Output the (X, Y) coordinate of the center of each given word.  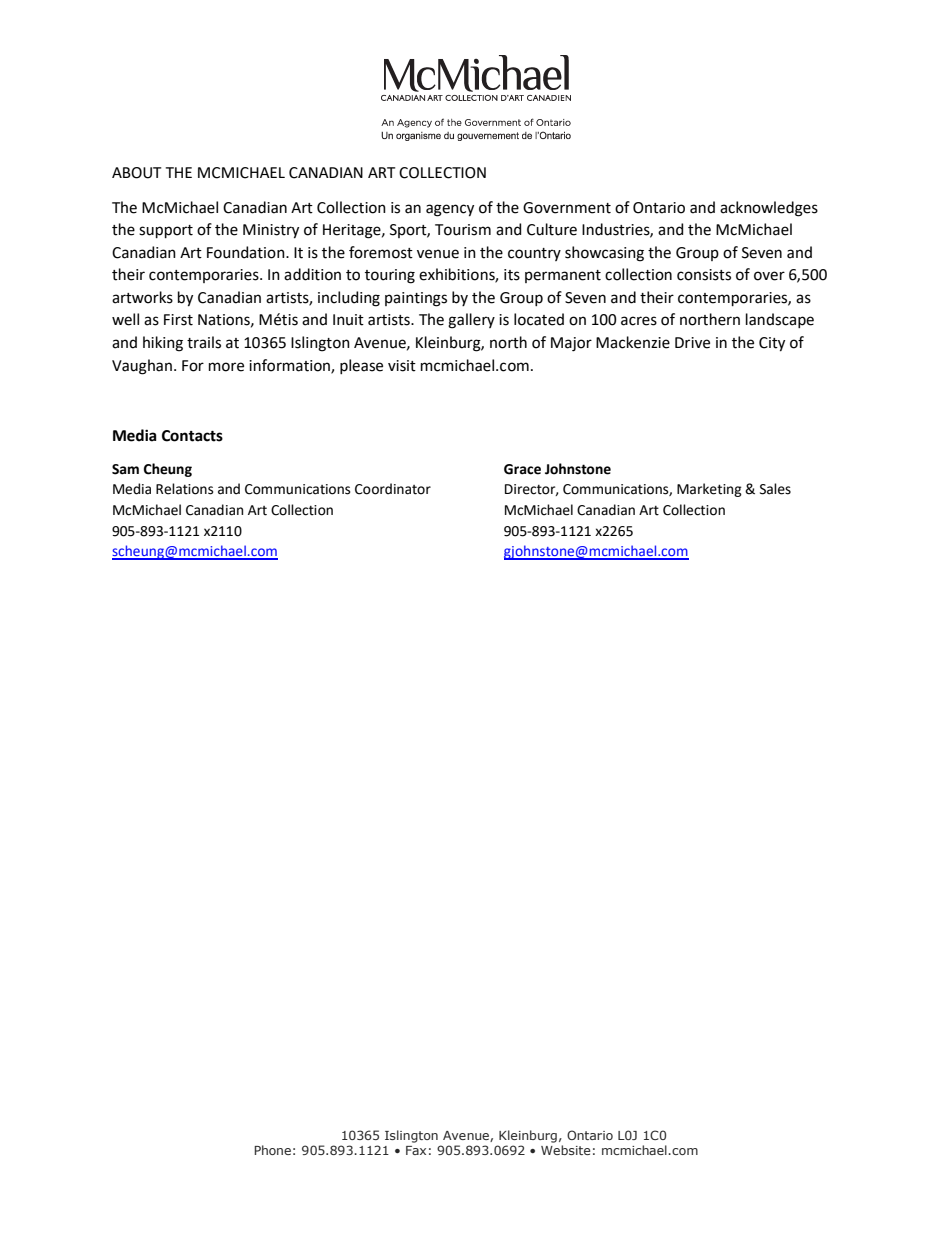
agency (450, 210)
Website (566, 1150)
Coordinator (393, 489)
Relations (184, 489)
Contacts (192, 436)
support (166, 231)
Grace (522, 469)
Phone (272, 1150)
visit (402, 366)
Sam (125, 469)
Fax (416, 1150)
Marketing (709, 490)
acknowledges (769, 209)
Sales (775, 489)
